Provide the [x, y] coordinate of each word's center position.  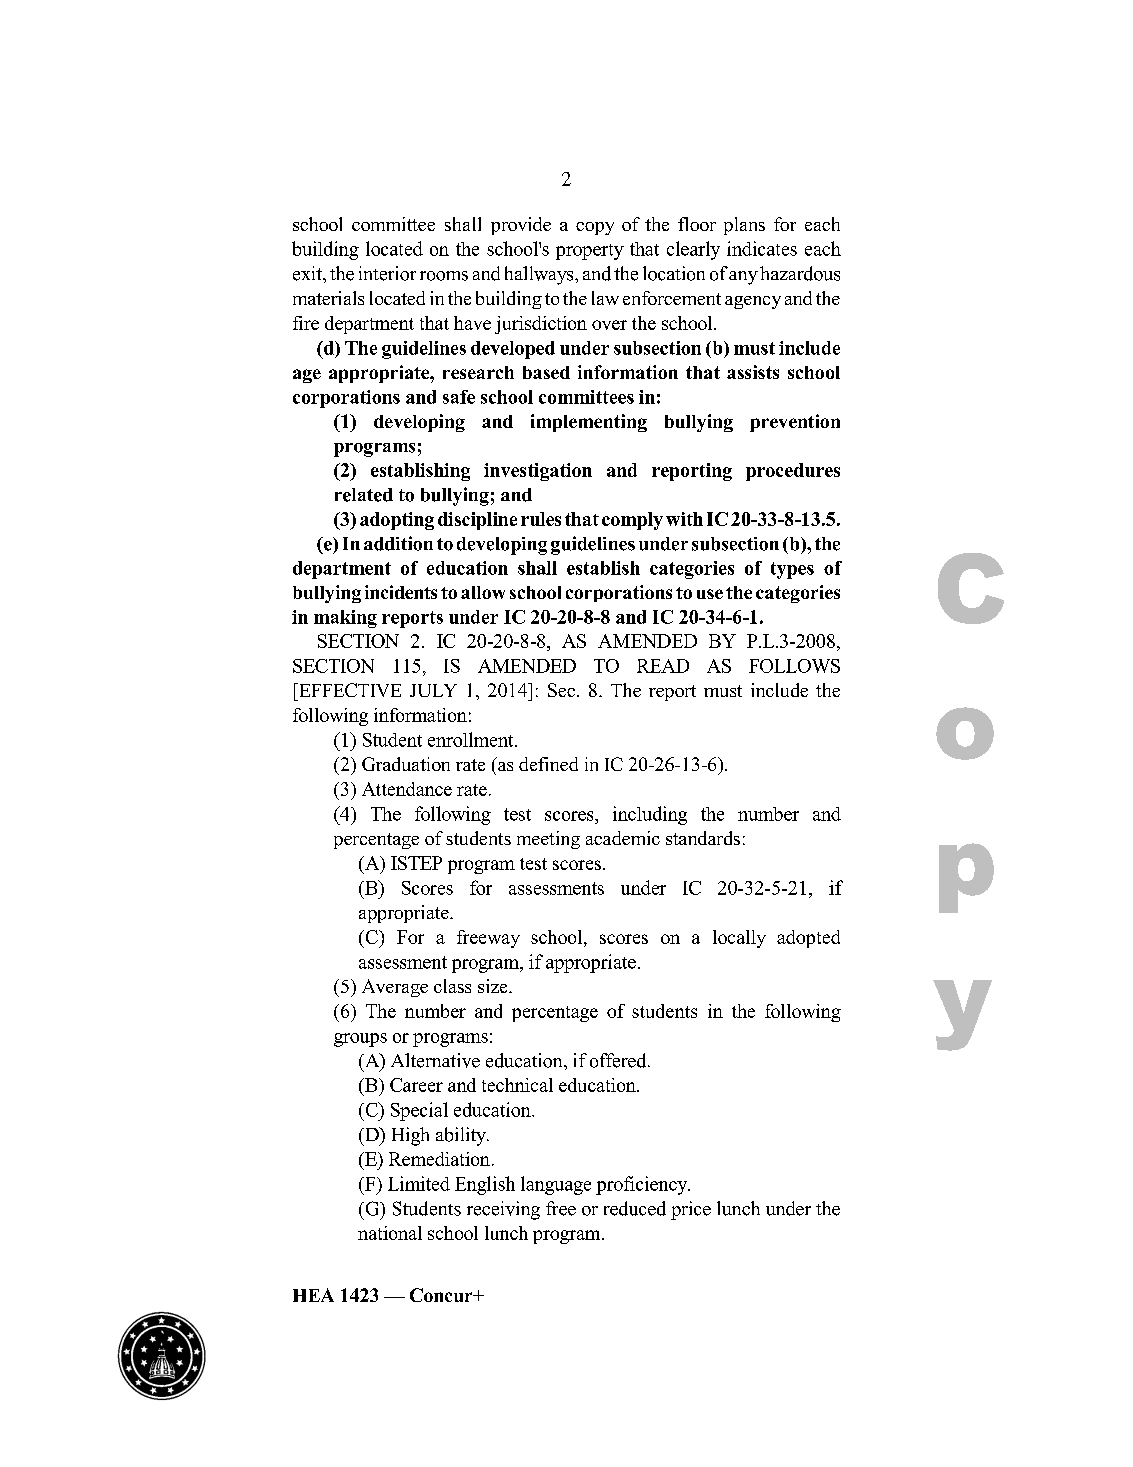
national [390, 1233]
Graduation [406, 764]
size [494, 986]
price [691, 1210]
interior [387, 273]
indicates [762, 248]
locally [739, 939]
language [556, 1185]
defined [548, 764]
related [364, 495]
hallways [540, 275]
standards [703, 838]
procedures [793, 472]
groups [360, 1040]
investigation [538, 472]
